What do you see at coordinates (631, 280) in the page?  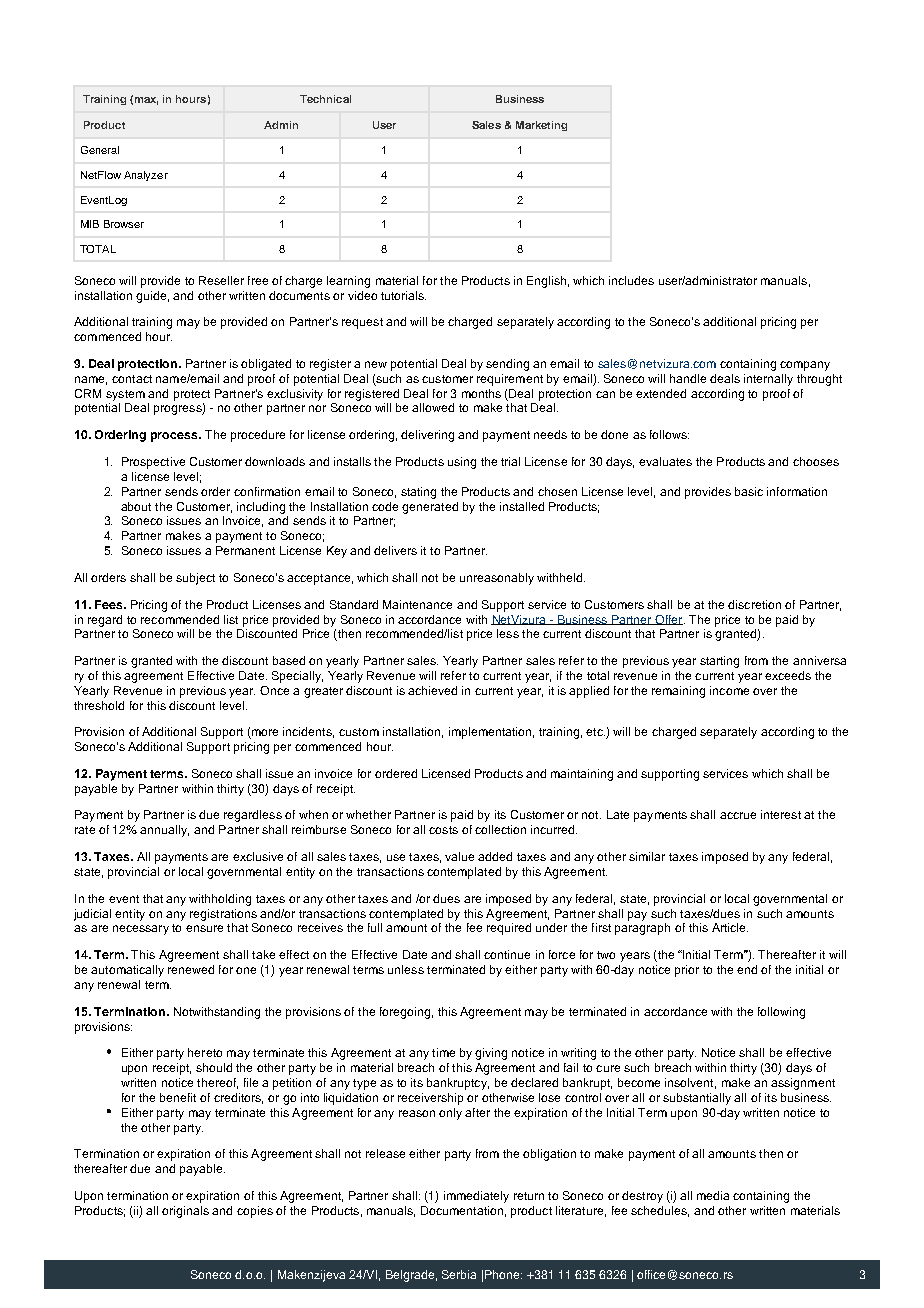 I see `includes` at bounding box center [631, 280].
